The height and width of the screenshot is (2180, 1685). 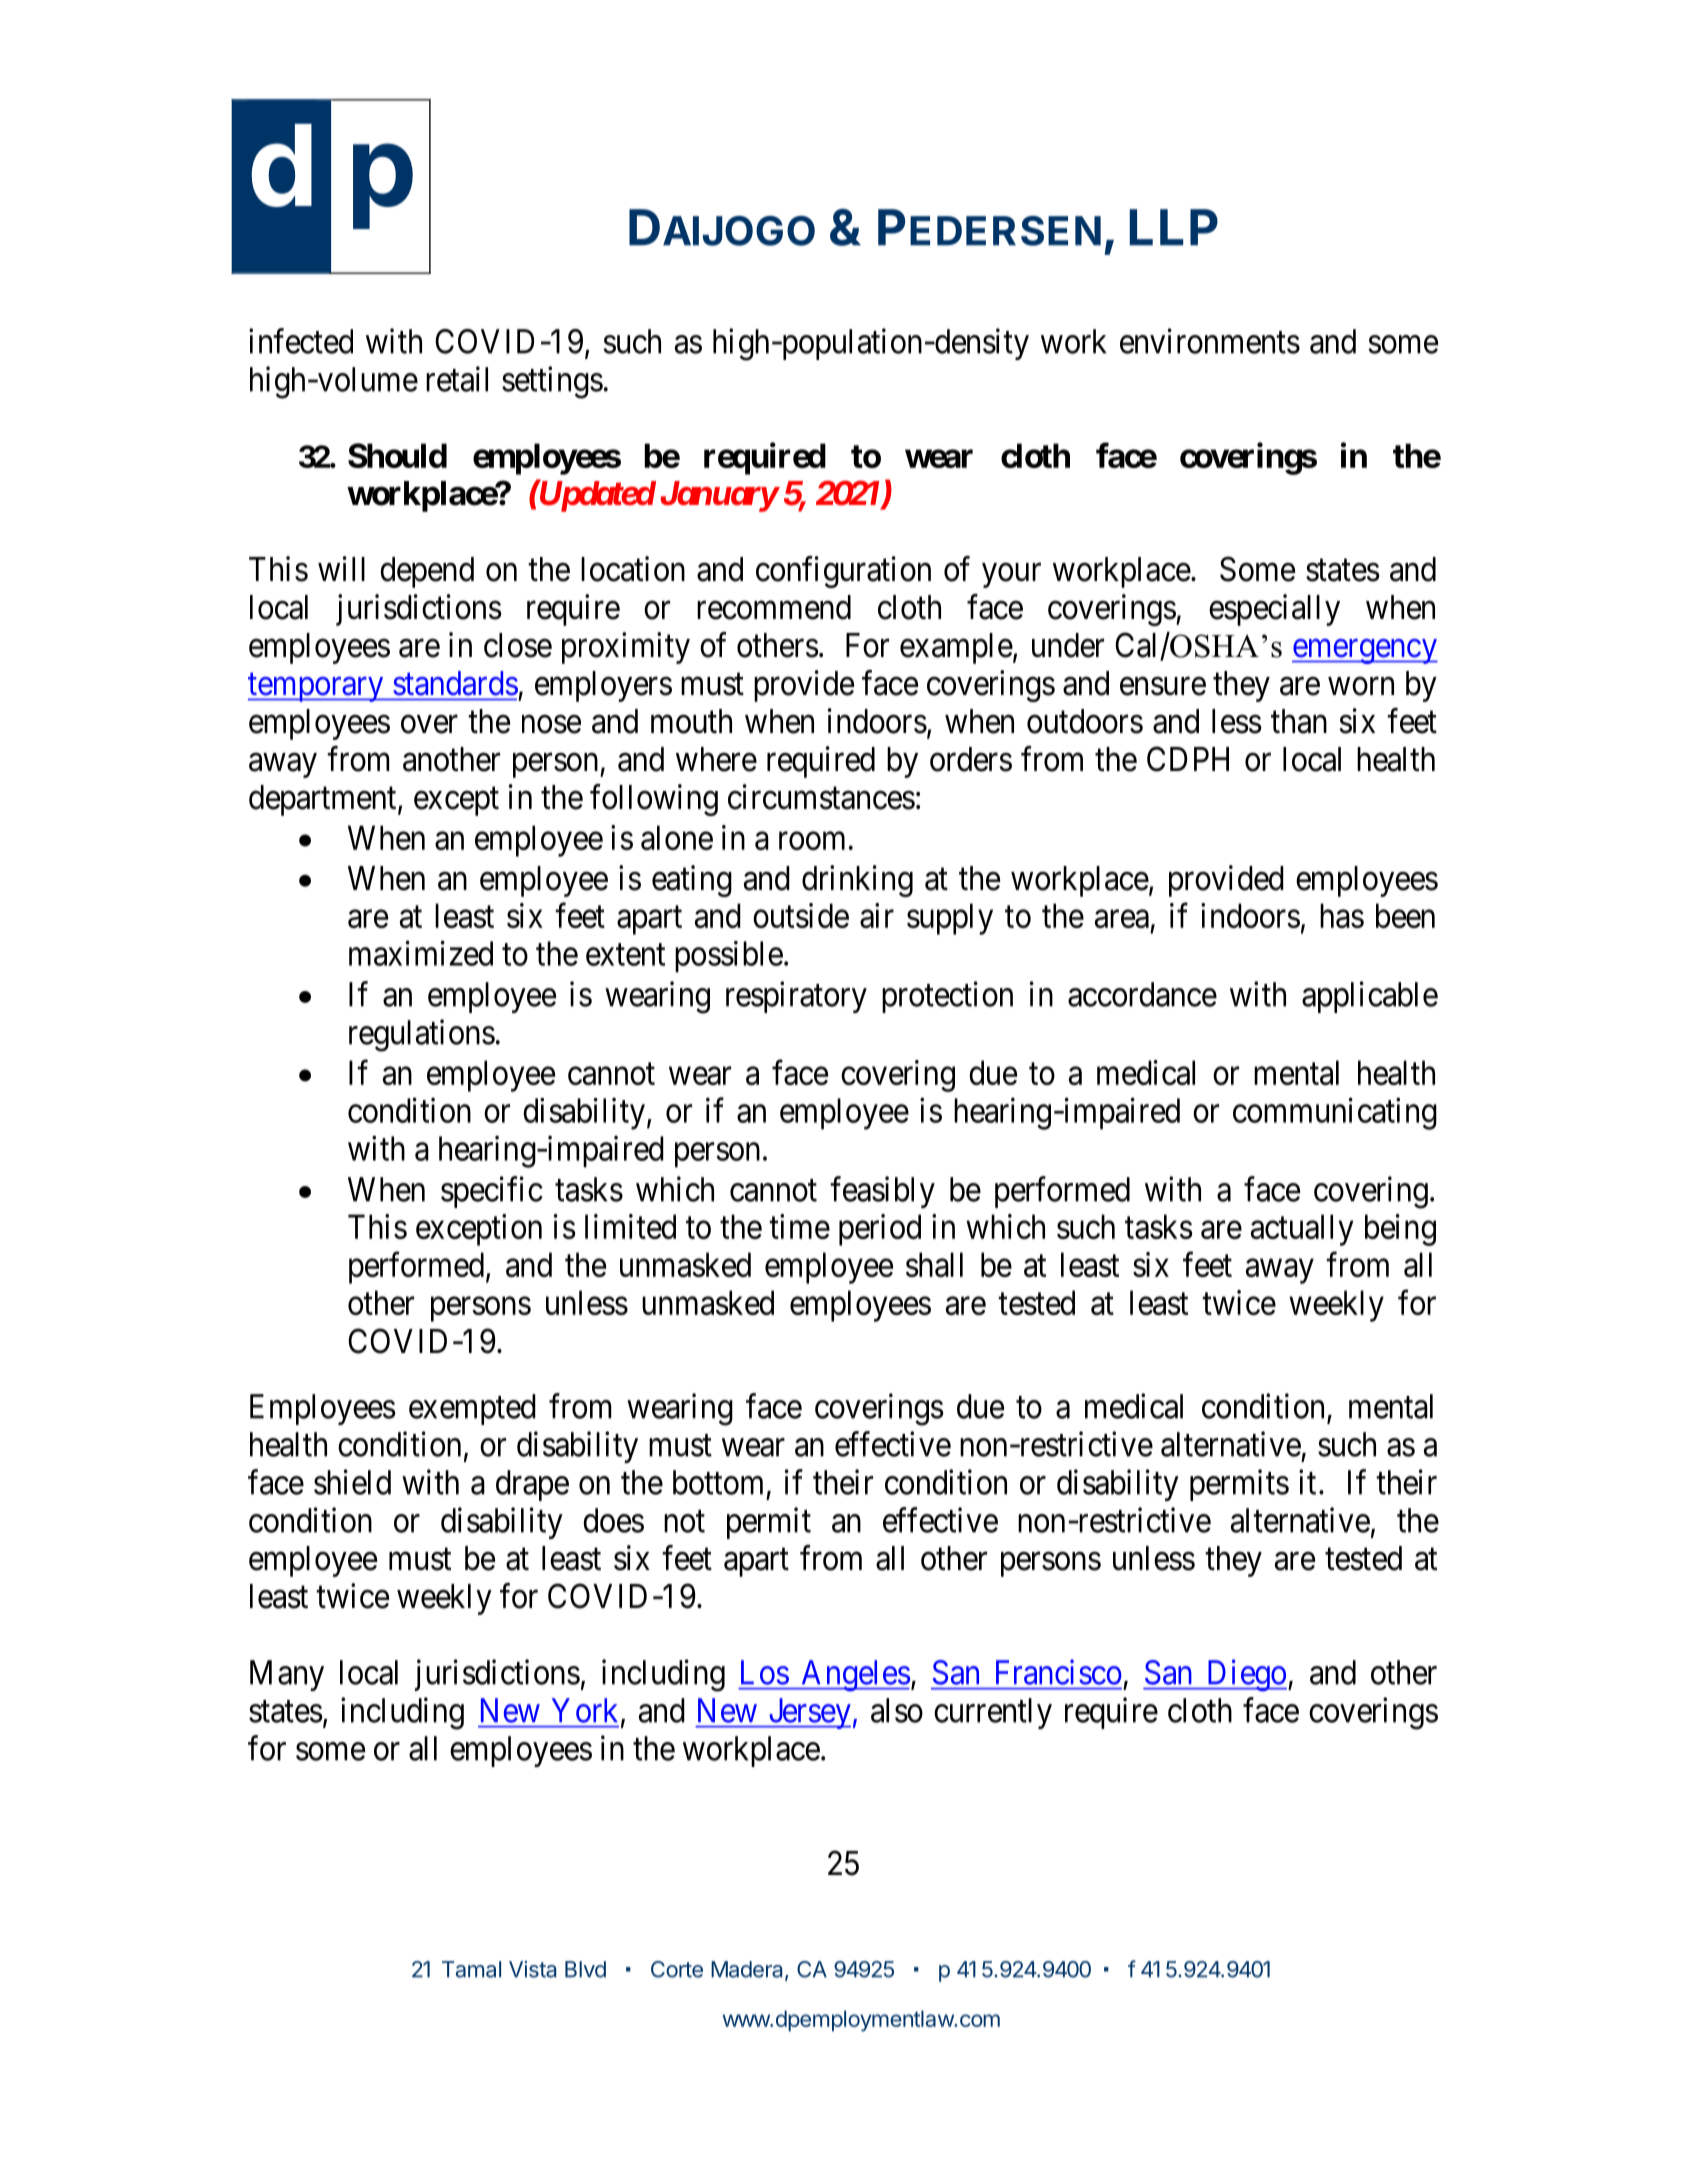 I want to click on period, so click(x=880, y=1230).
